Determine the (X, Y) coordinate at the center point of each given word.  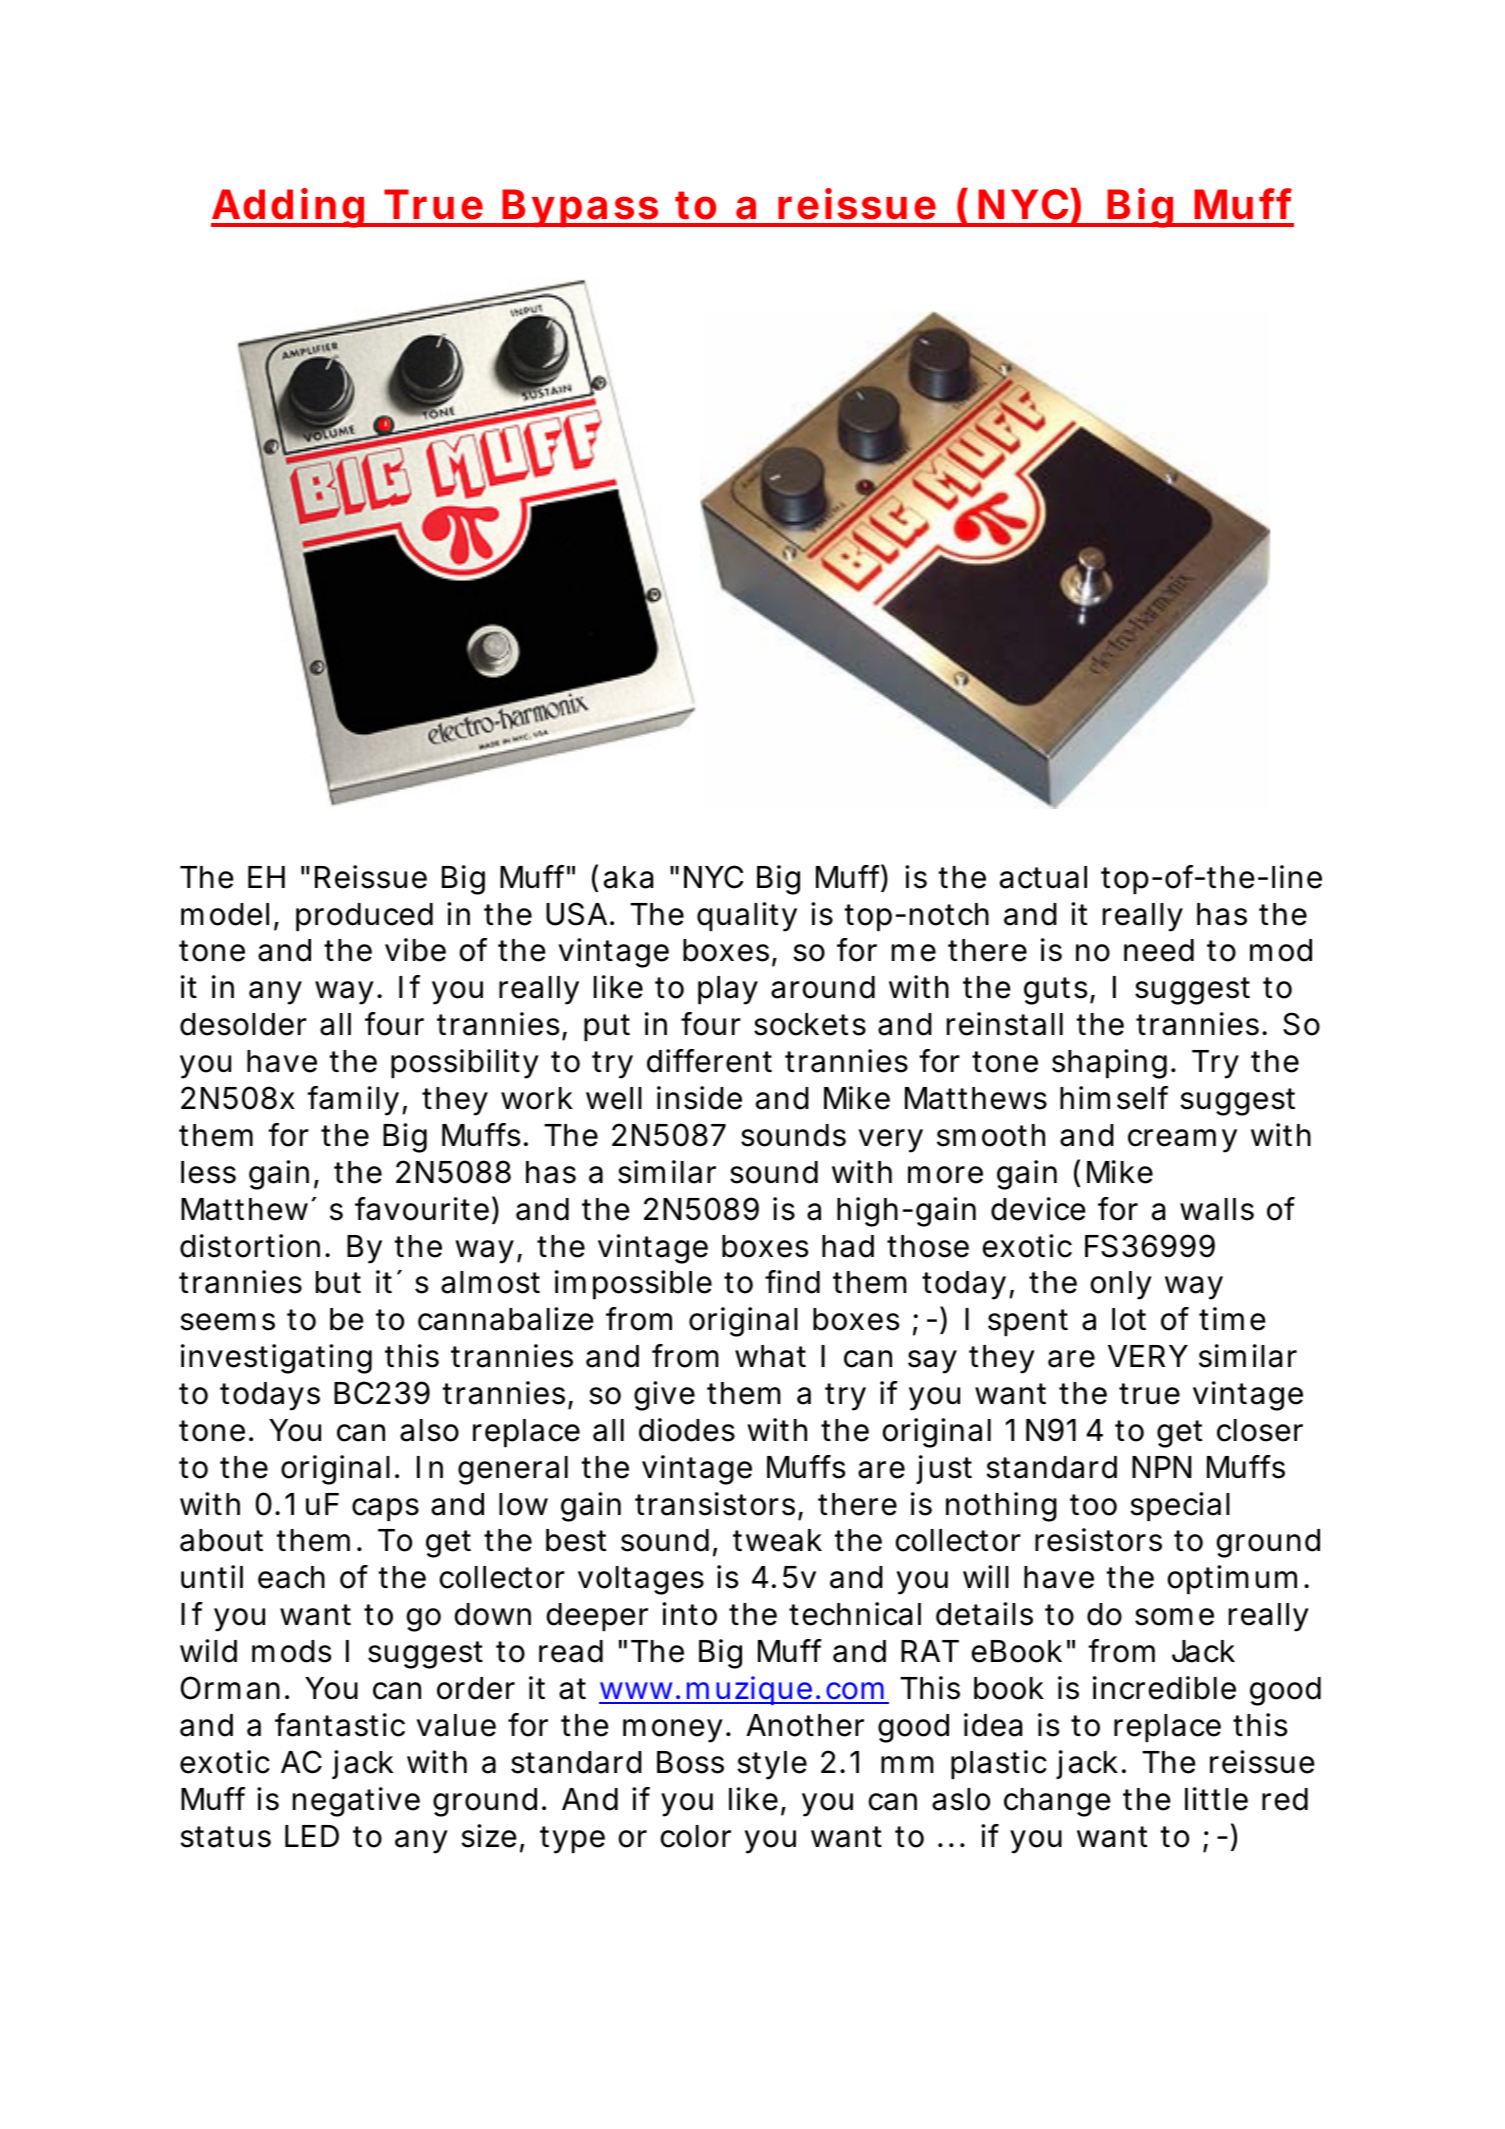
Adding (288, 208)
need (1159, 950)
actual (1043, 877)
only (1121, 1285)
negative (356, 1802)
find (792, 1282)
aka (629, 877)
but (338, 1282)
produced (364, 917)
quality (747, 917)
